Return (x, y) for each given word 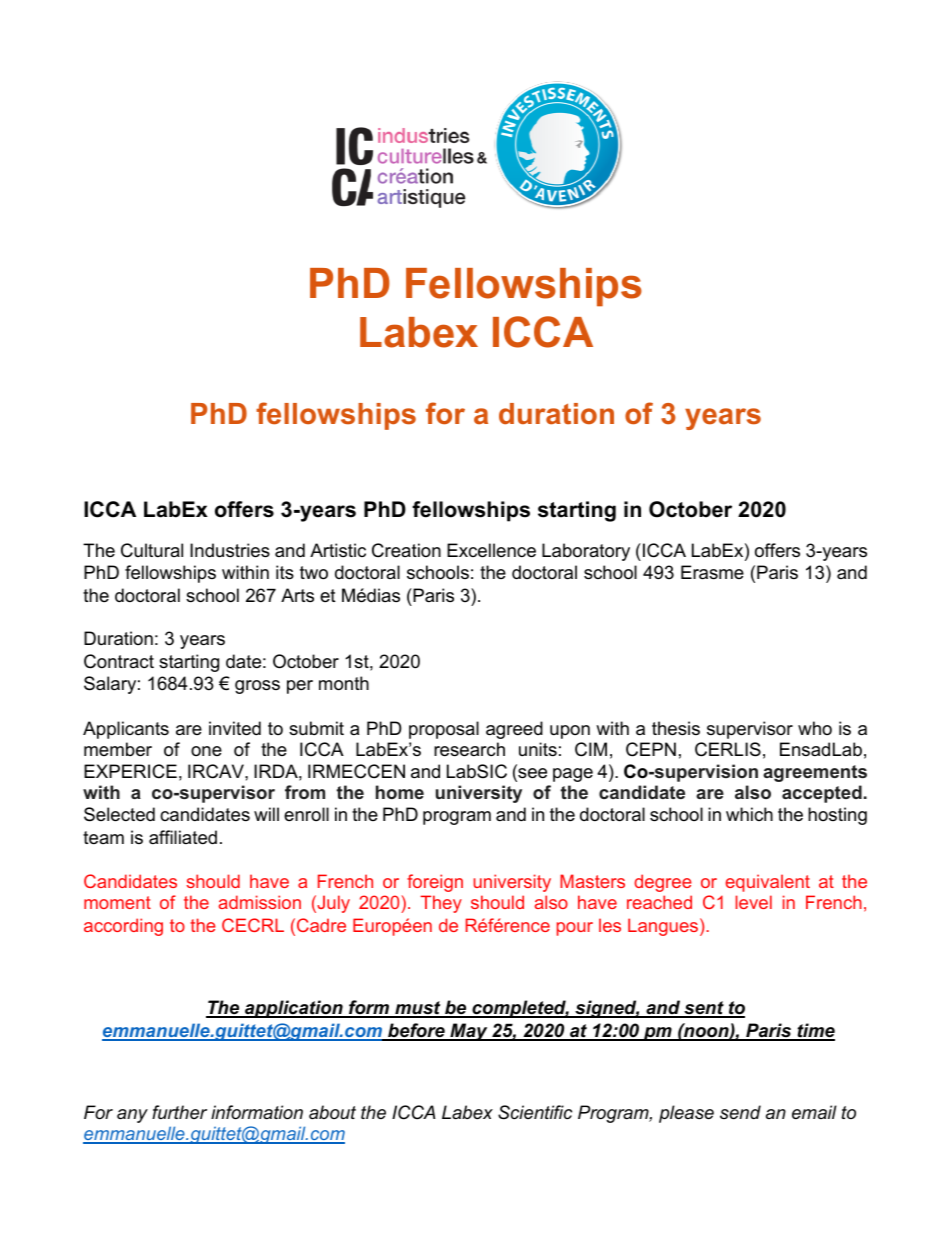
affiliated (183, 837)
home (400, 792)
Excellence (491, 550)
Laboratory (586, 552)
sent (704, 1009)
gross (257, 687)
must (418, 1009)
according (123, 927)
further (179, 1112)
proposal (444, 730)
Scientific (535, 1112)
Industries (230, 550)
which (749, 814)
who (815, 728)
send (740, 1112)
